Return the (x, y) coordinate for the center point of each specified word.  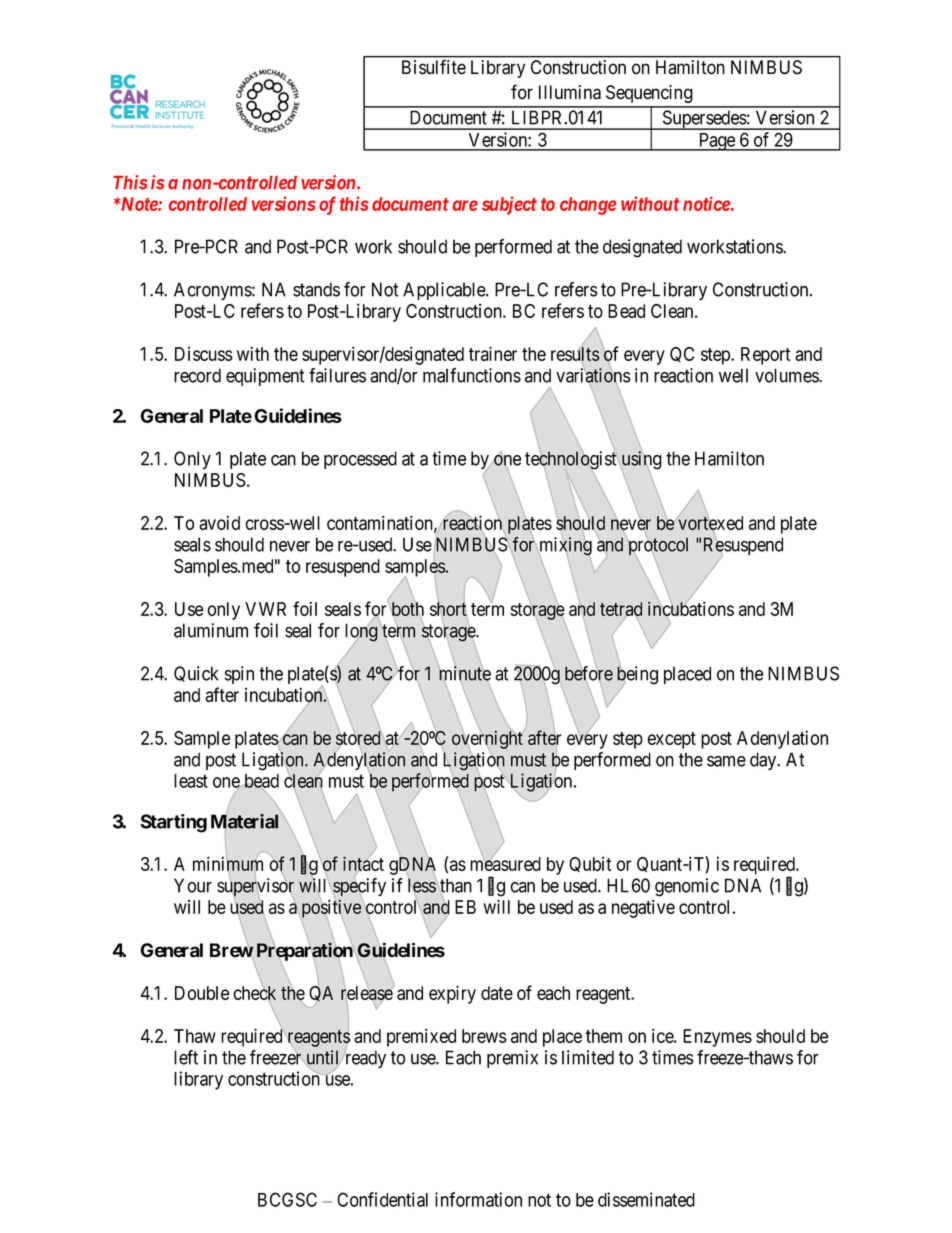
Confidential (382, 1199)
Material (244, 821)
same (726, 761)
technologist (570, 460)
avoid (219, 522)
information (478, 1199)
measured (505, 863)
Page (716, 142)
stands (316, 289)
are (465, 205)
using (641, 460)
